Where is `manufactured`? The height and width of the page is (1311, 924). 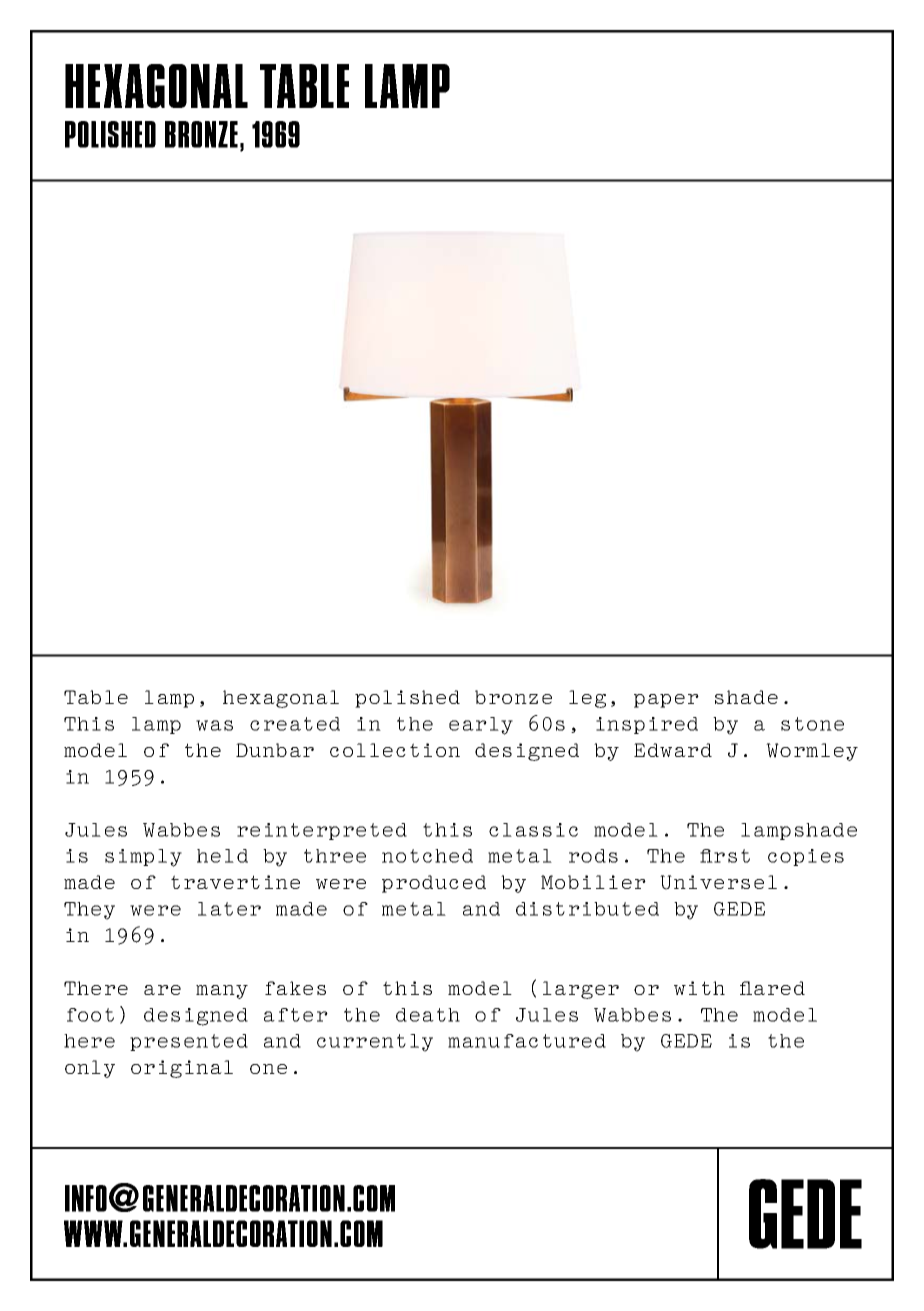
manufactured is located at coordinates (527, 1041).
